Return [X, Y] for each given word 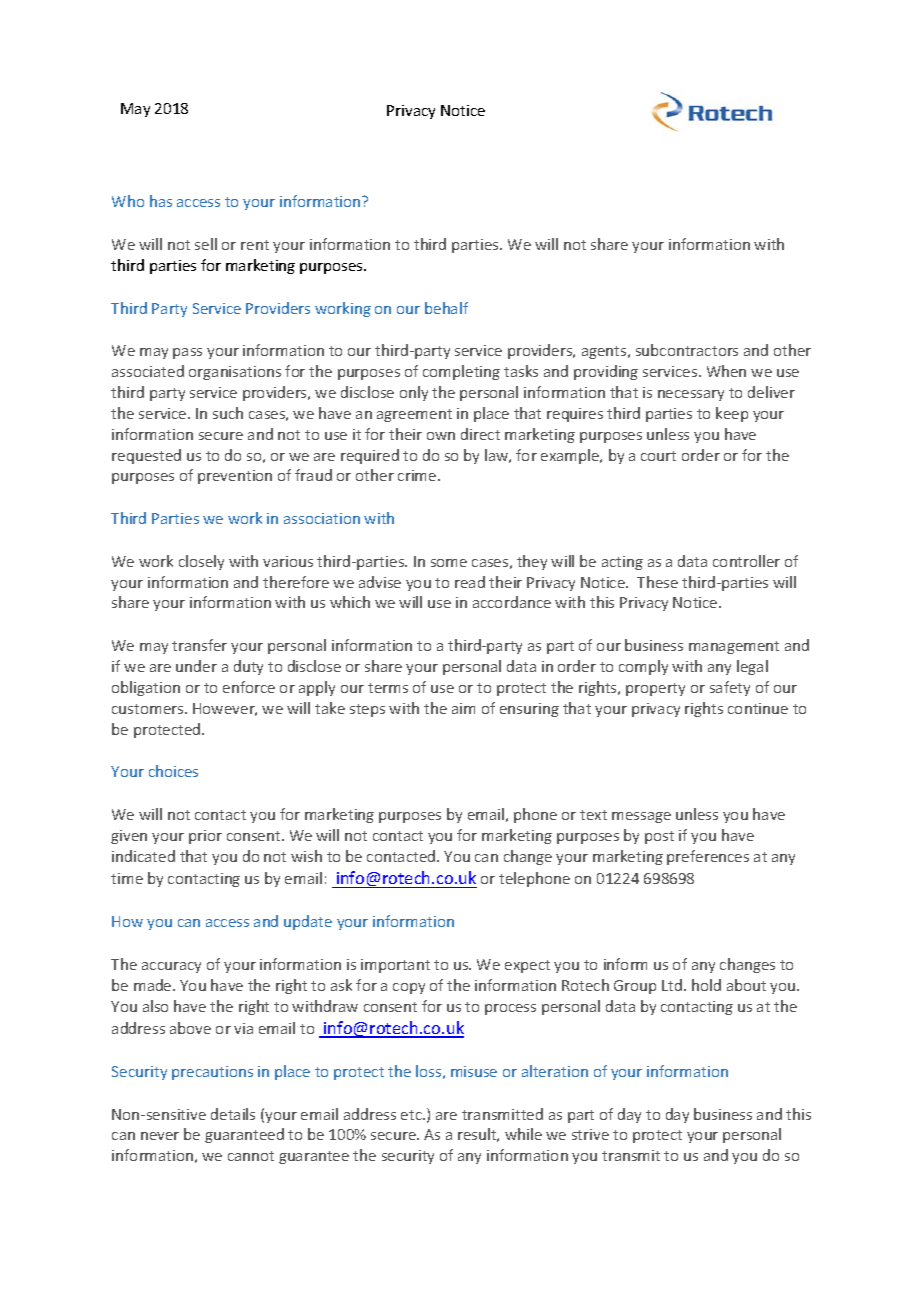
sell [206, 244]
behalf [446, 308]
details [233, 1114]
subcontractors [687, 350]
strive [590, 1134]
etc [412, 1115]
